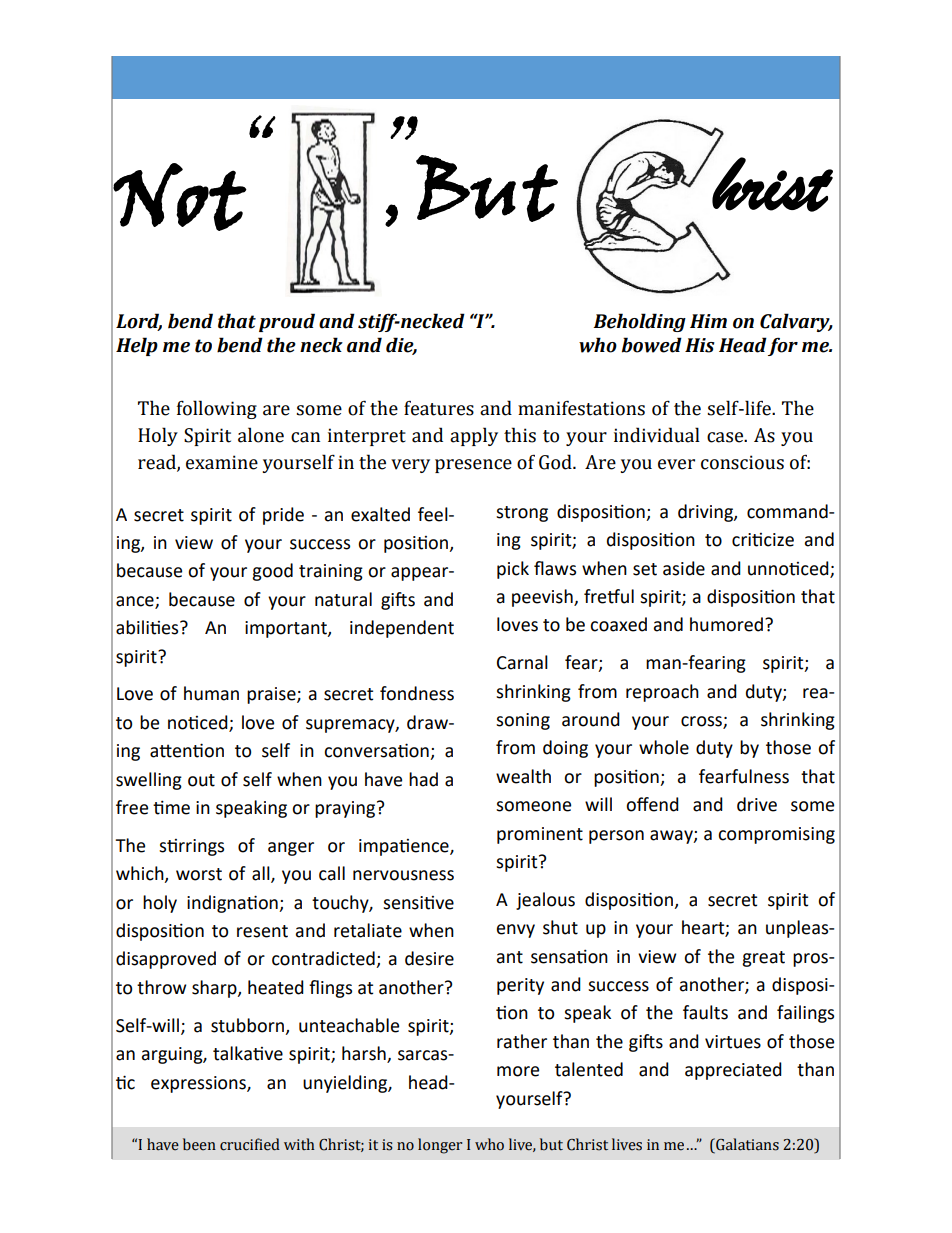  Describe the element at coordinates (440, 1146) in the document. I see `longer` at that location.
